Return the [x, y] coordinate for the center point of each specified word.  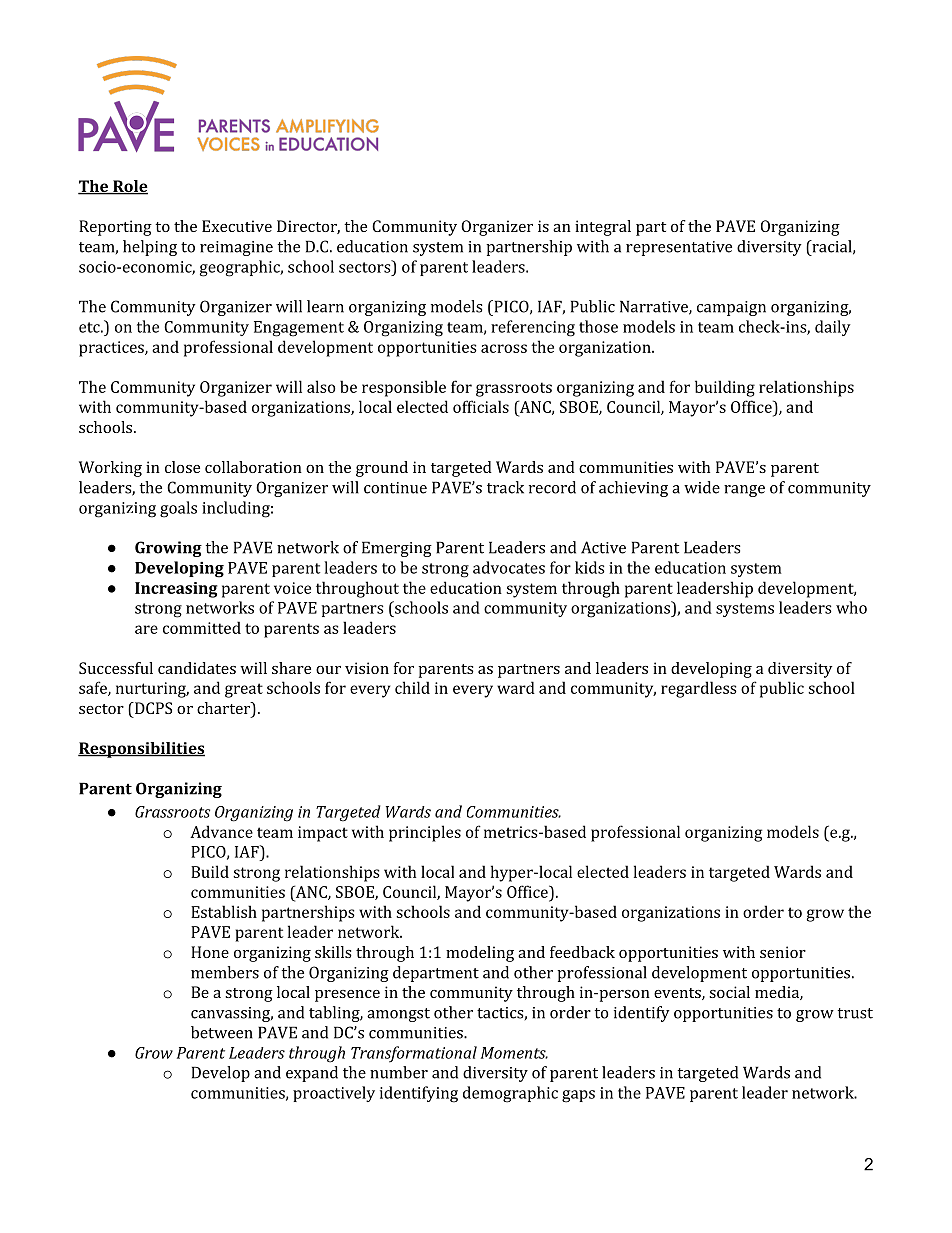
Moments [514, 1053]
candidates [197, 668]
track [505, 487]
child [412, 687]
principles [425, 833]
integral [603, 228]
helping [150, 248]
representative [679, 248]
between [222, 1032]
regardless [699, 689]
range [744, 491]
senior [783, 952]
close [182, 467]
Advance [221, 831]
